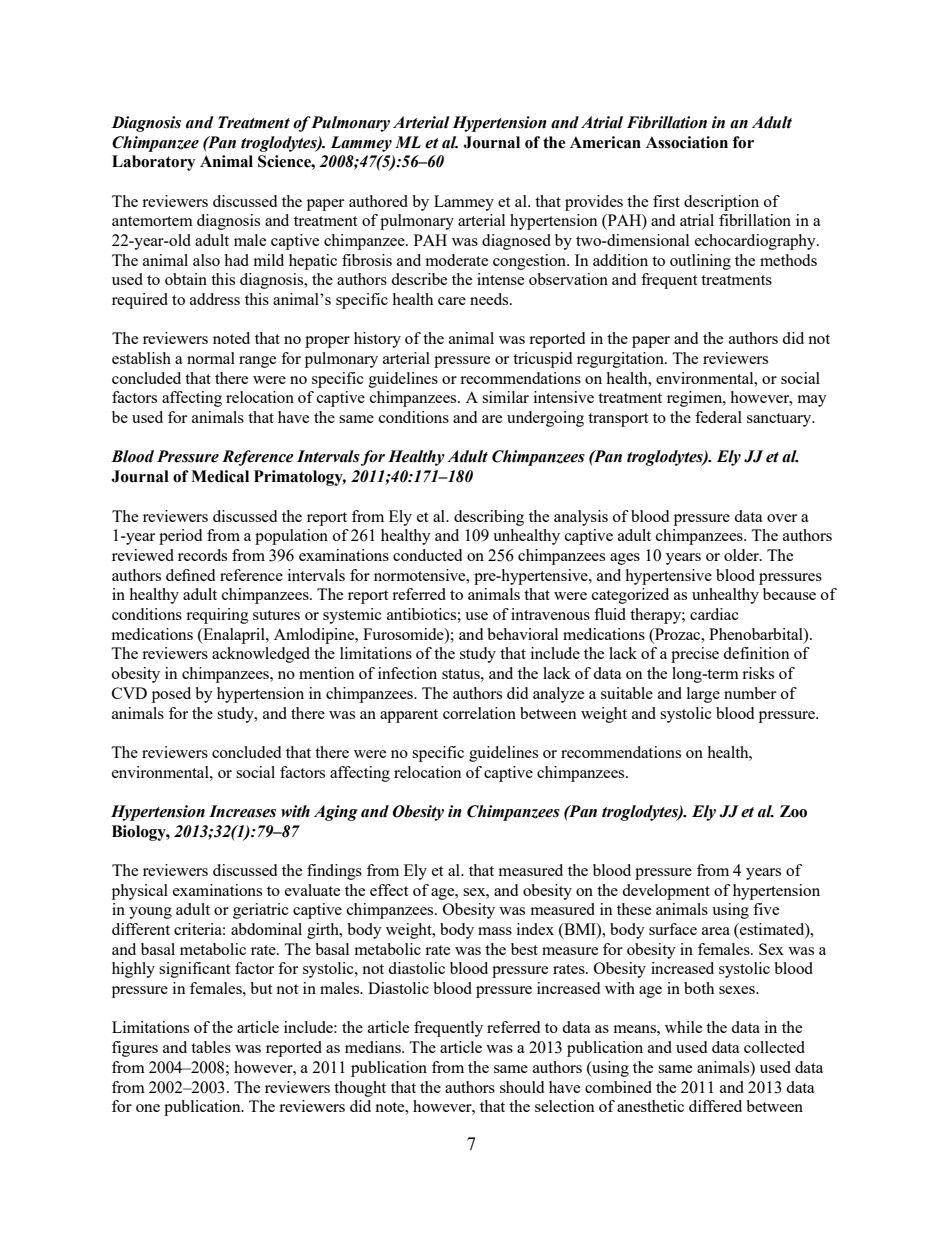 The image size is (952, 1233). I want to click on Laboratory, so click(153, 163).
